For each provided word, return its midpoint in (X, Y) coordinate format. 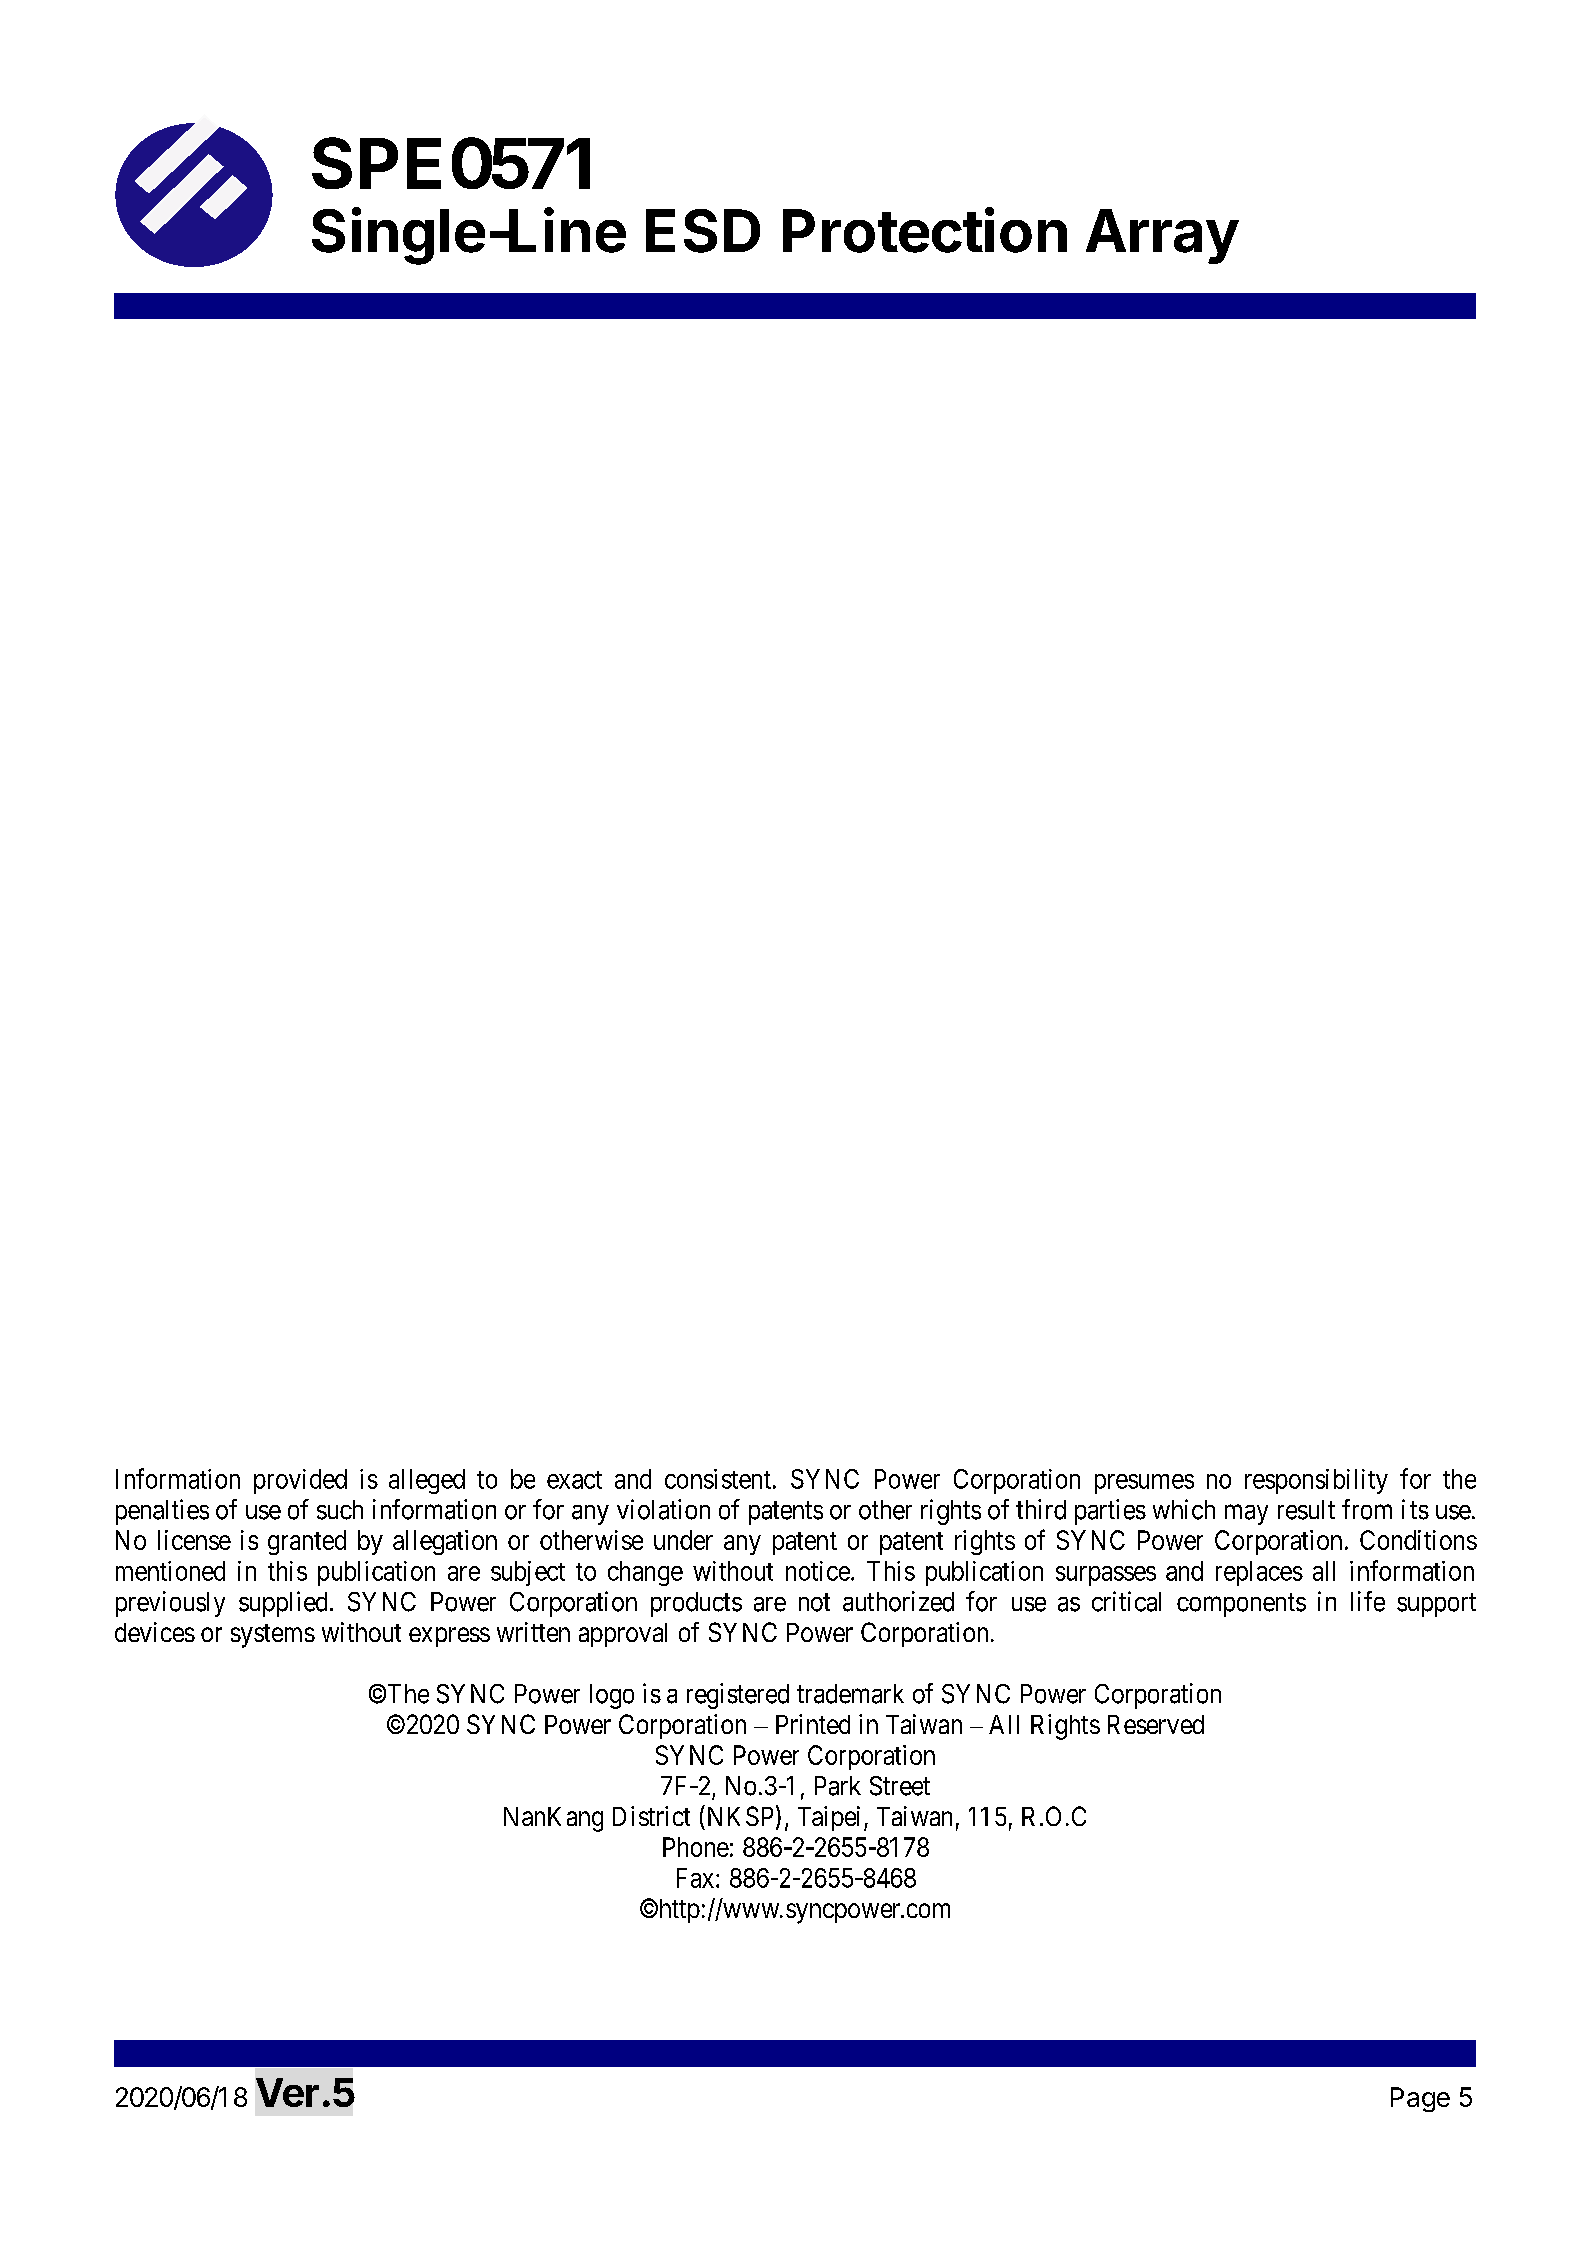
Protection (925, 230)
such (340, 1510)
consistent (718, 1479)
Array (1162, 236)
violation (663, 1509)
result (1306, 1510)
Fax (697, 1878)
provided (300, 1481)
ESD (703, 231)
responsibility (1316, 1481)
